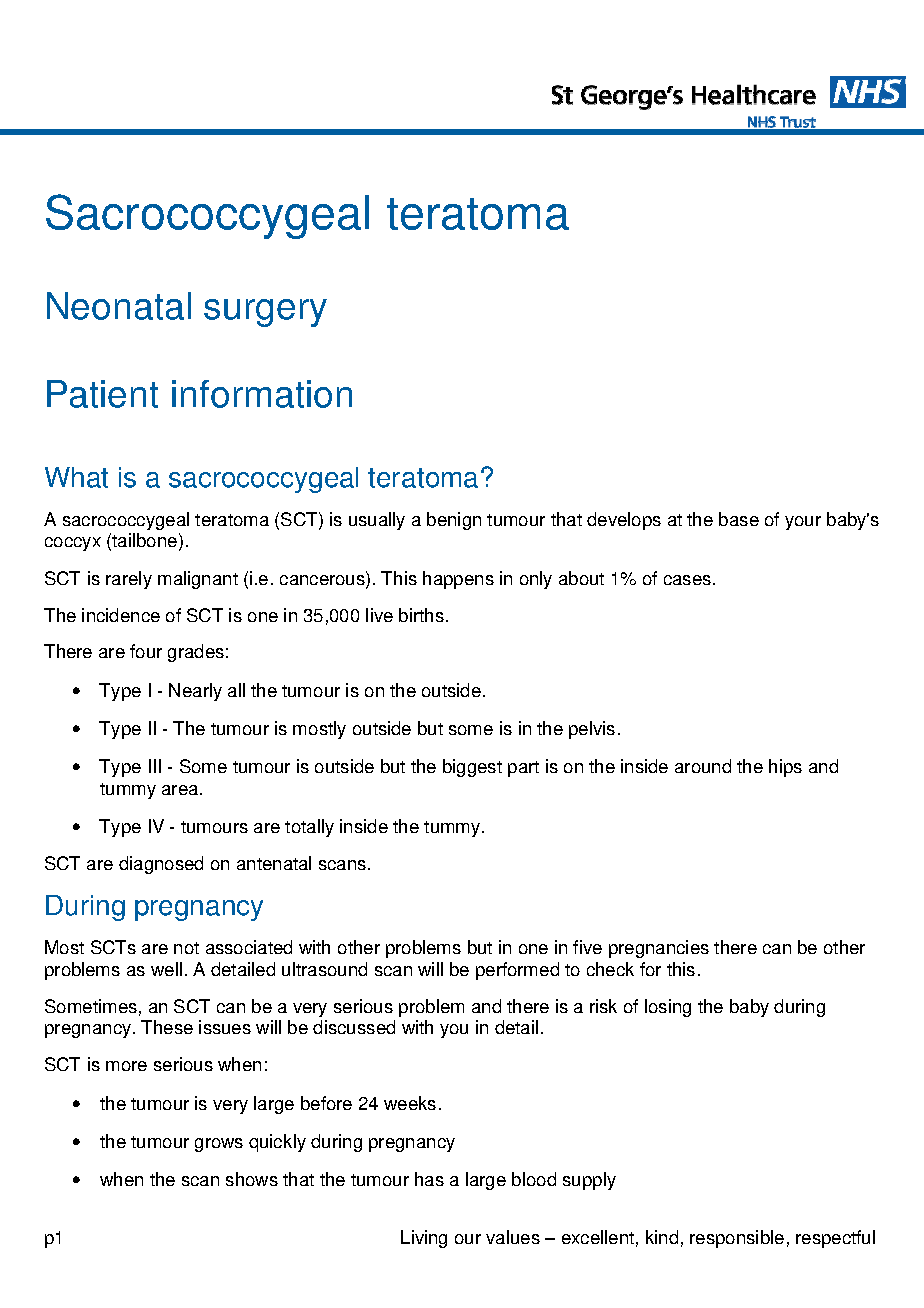 The width and height of the screenshot is (924, 1308). Describe the element at coordinates (186, 948) in the screenshot. I see `not` at that location.
